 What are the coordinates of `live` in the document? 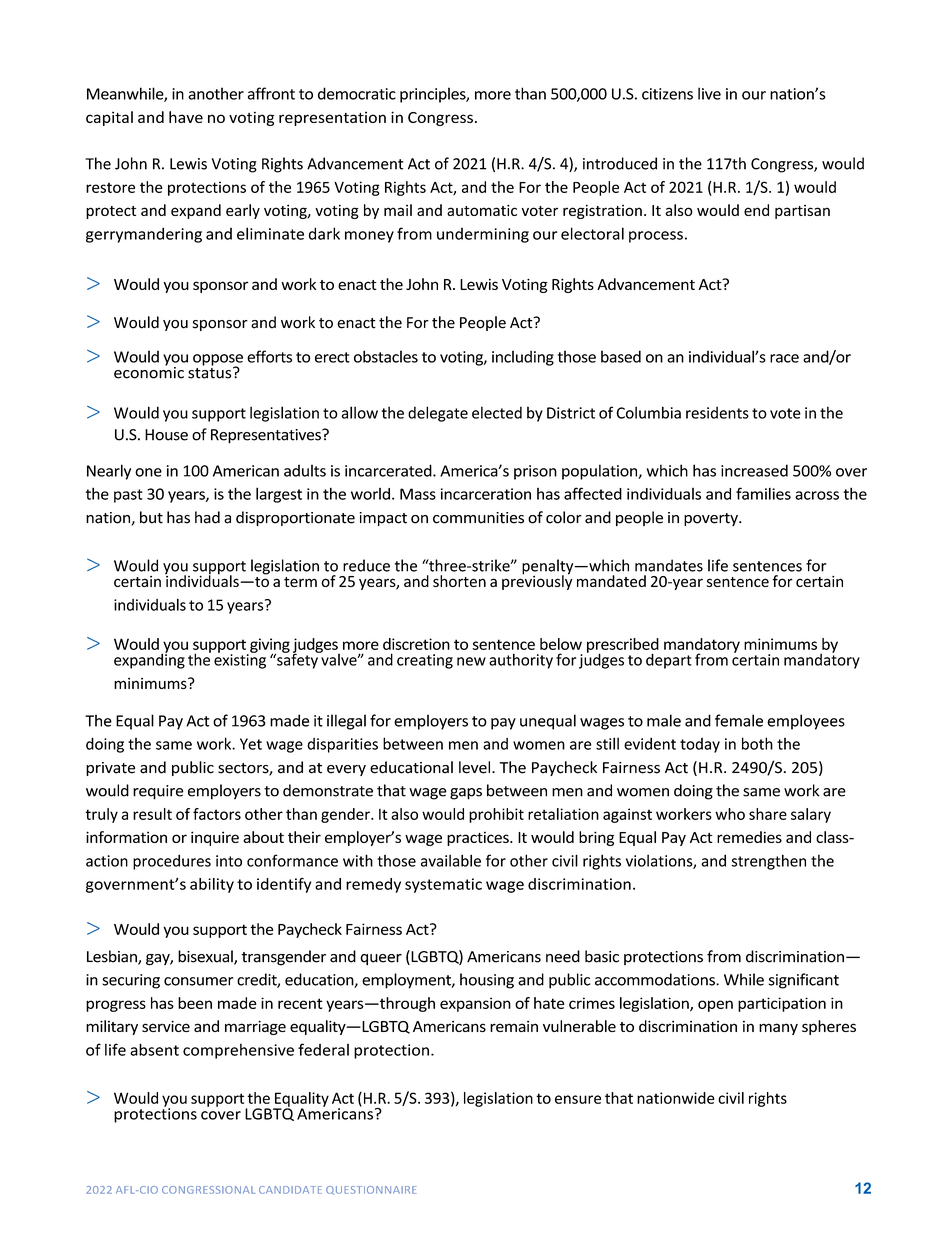 It's located at (709, 93).
